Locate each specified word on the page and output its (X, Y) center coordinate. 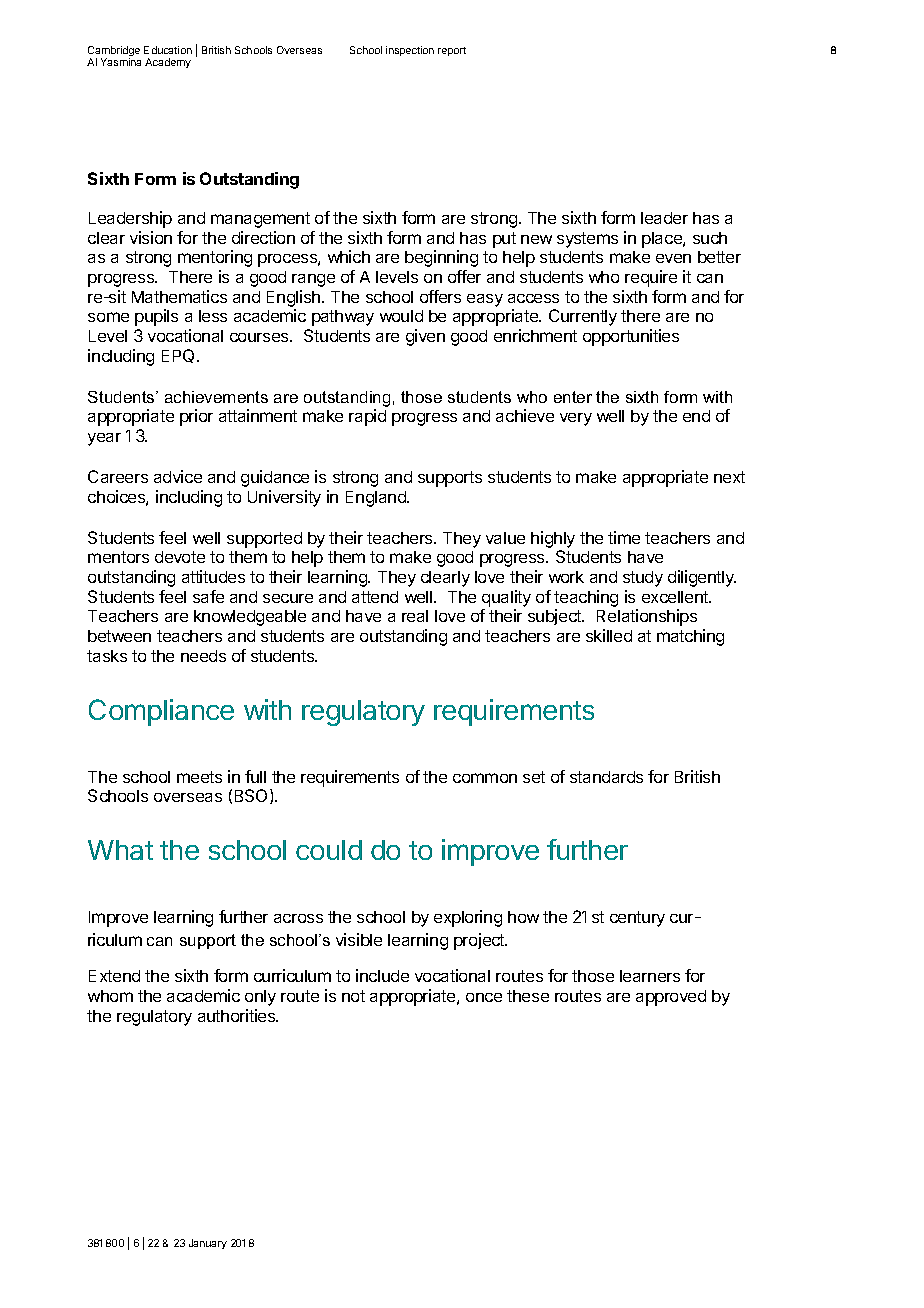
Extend (114, 976)
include (382, 975)
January (208, 1244)
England (377, 499)
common (485, 778)
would (401, 316)
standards (606, 777)
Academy (168, 63)
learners (650, 976)
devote (180, 557)
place (663, 240)
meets (199, 777)
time (624, 537)
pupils (156, 317)
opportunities (631, 337)
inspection (410, 51)
